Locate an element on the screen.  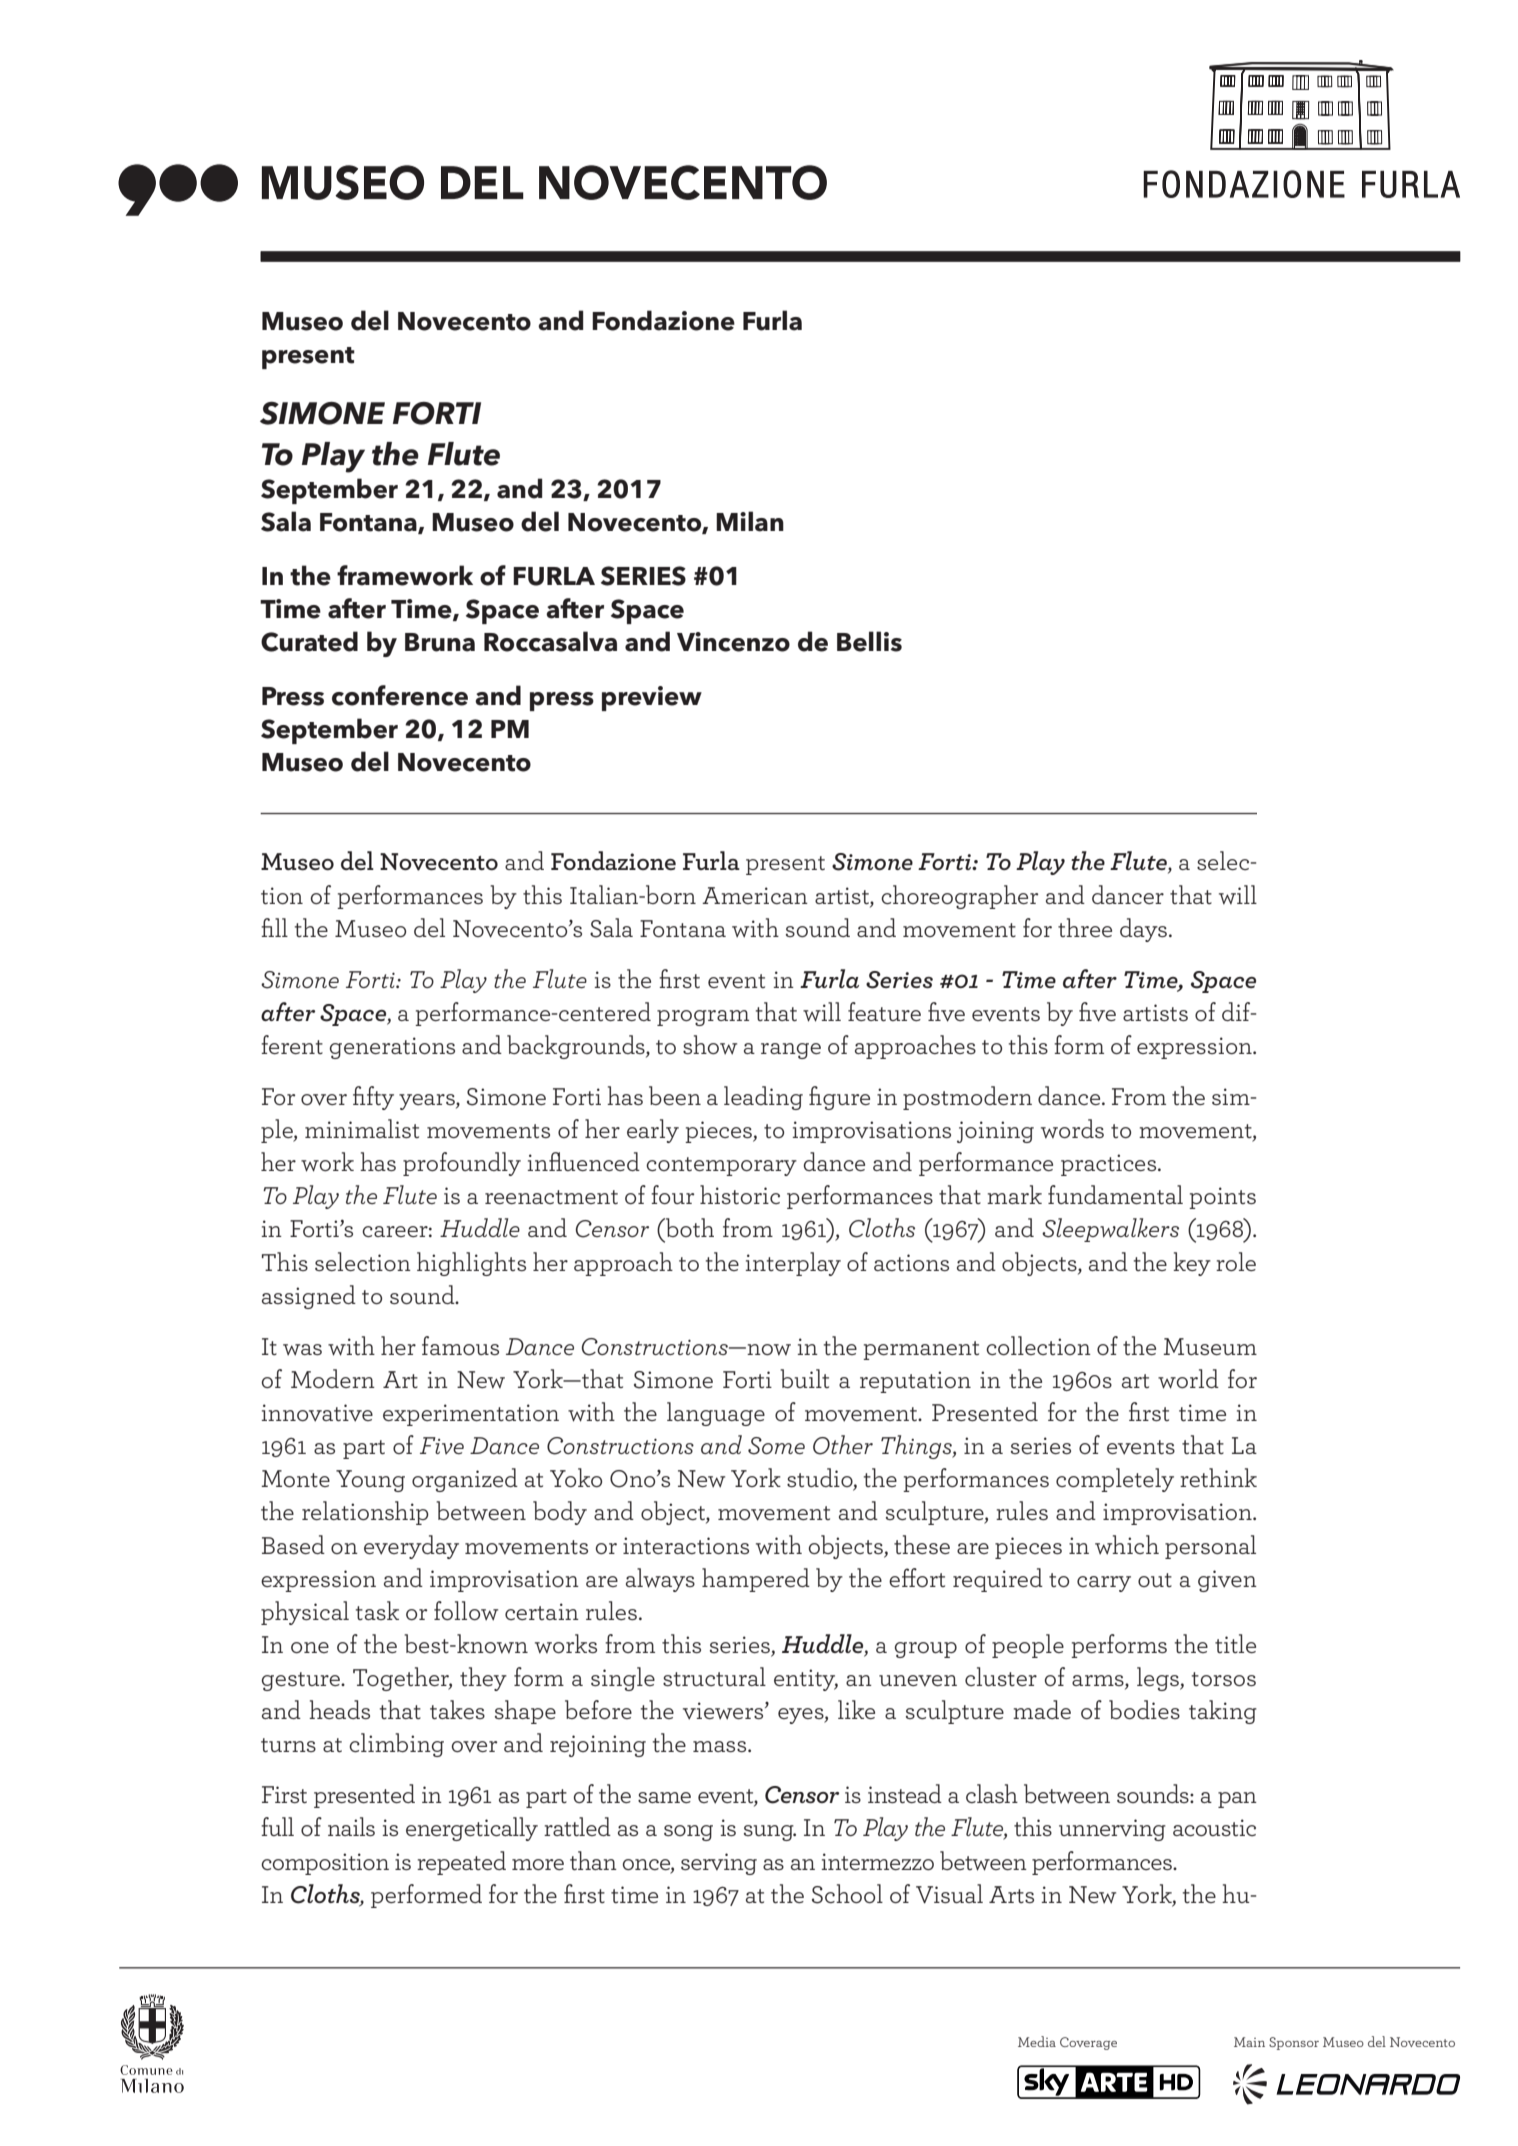
range is located at coordinates (791, 1051).
